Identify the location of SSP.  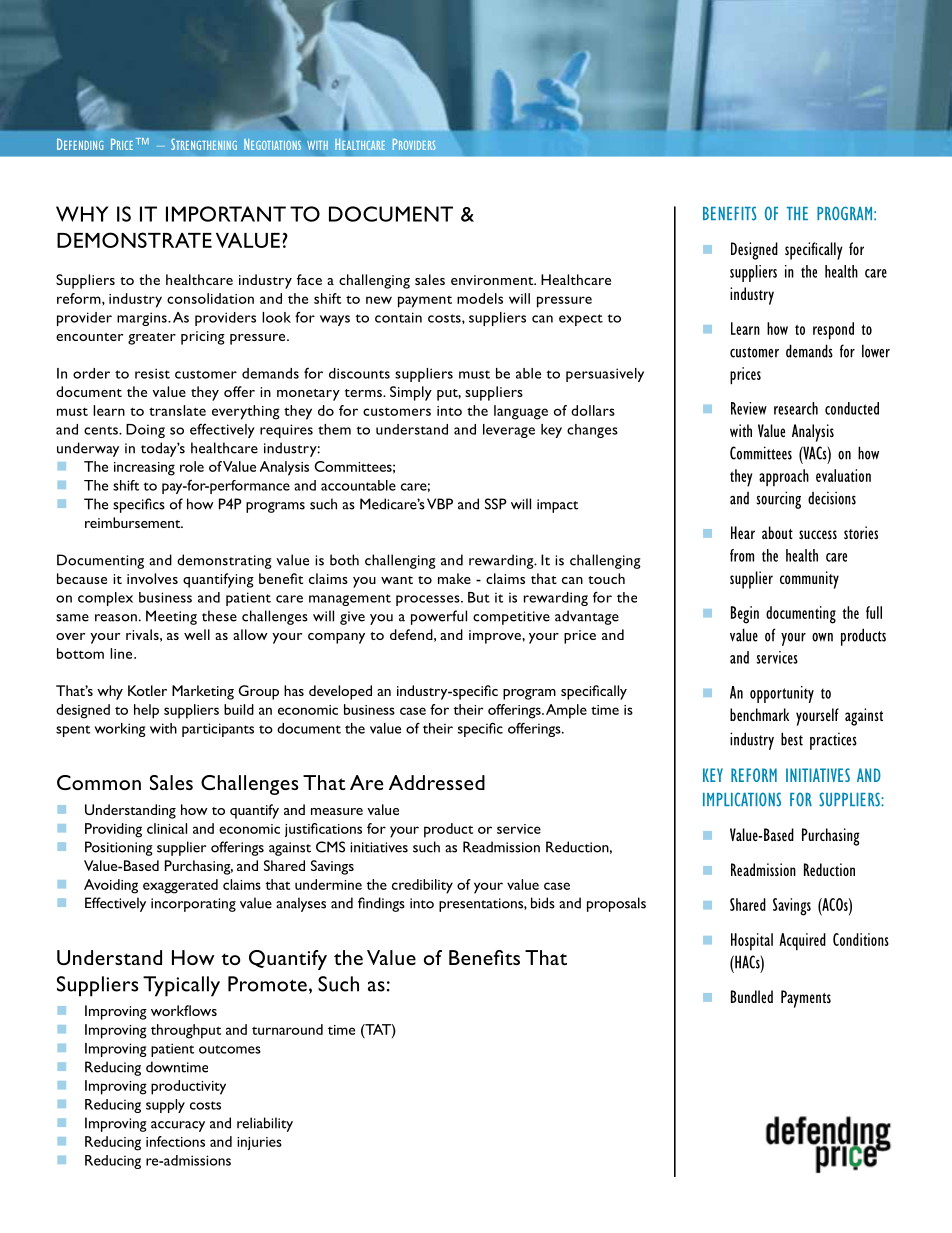
(496, 504).
